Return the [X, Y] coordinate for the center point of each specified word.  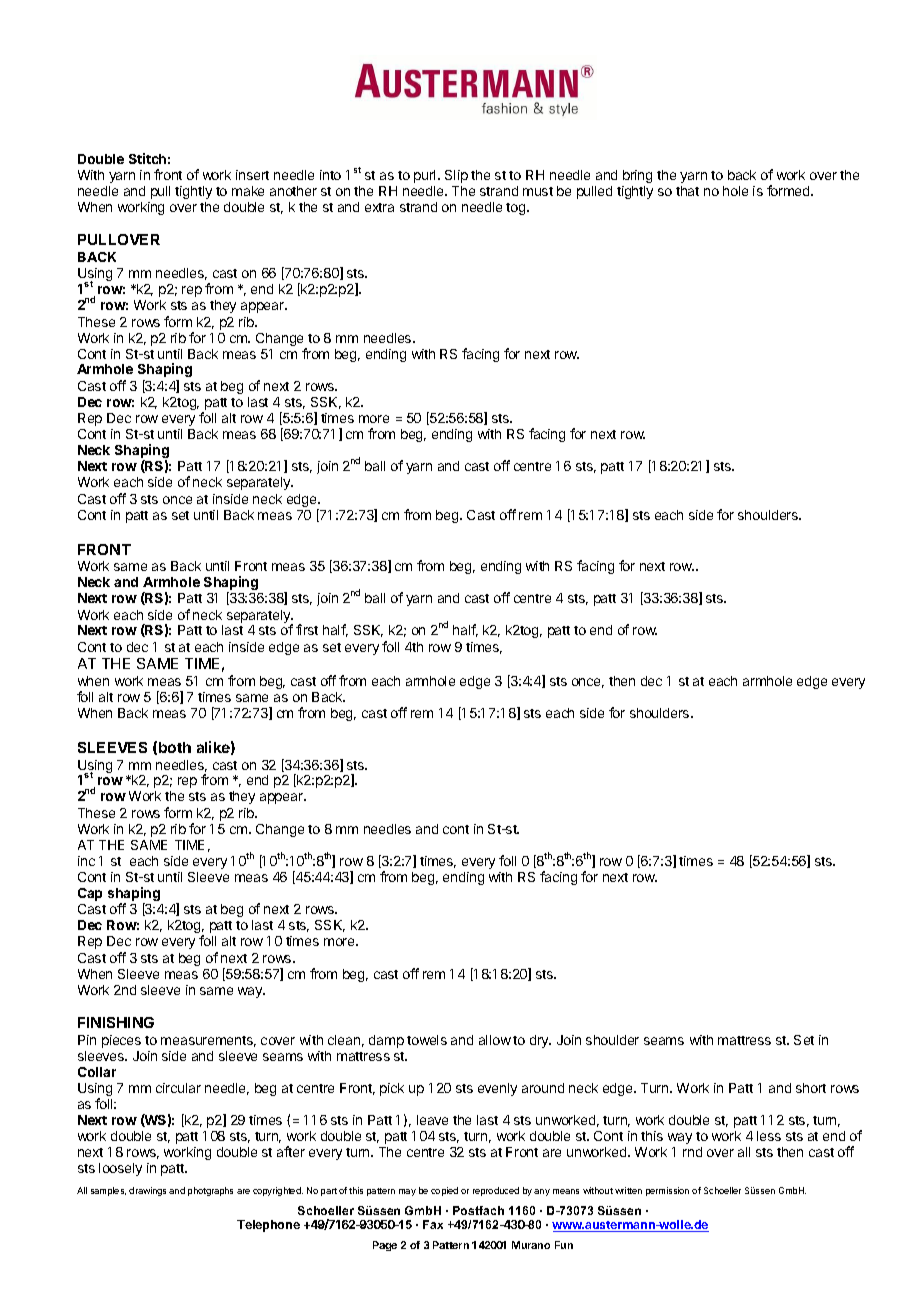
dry [540, 1041]
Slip [456, 176]
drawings [147, 1191]
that [687, 191]
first [307, 629]
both [175, 747]
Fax [433, 1224]
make [248, 191]
